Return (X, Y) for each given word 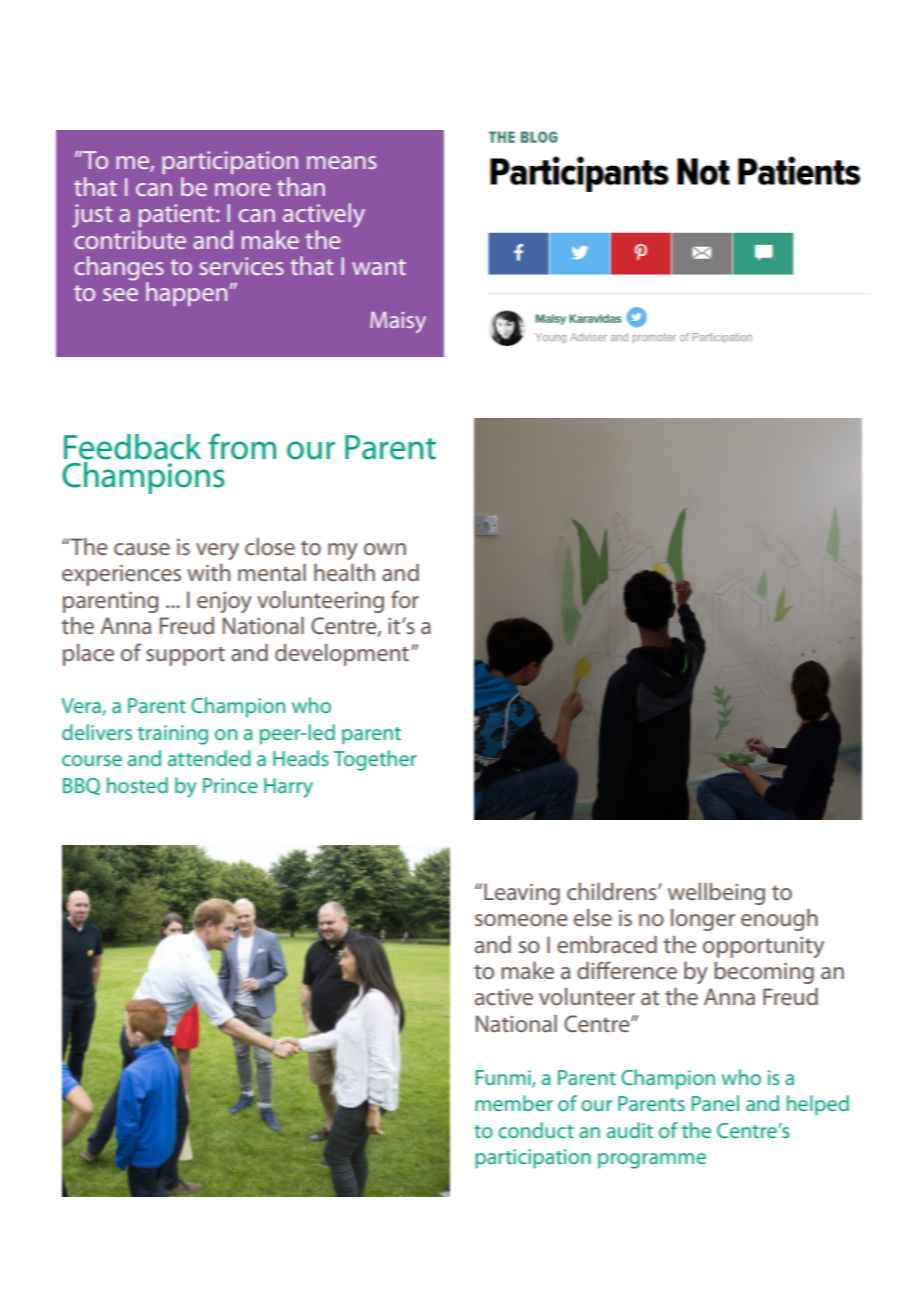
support (185, 656)
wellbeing (716, 894)
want (379, 267)
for (405, 599)
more (242, 189)
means (342, 162)
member (514, 1103)
